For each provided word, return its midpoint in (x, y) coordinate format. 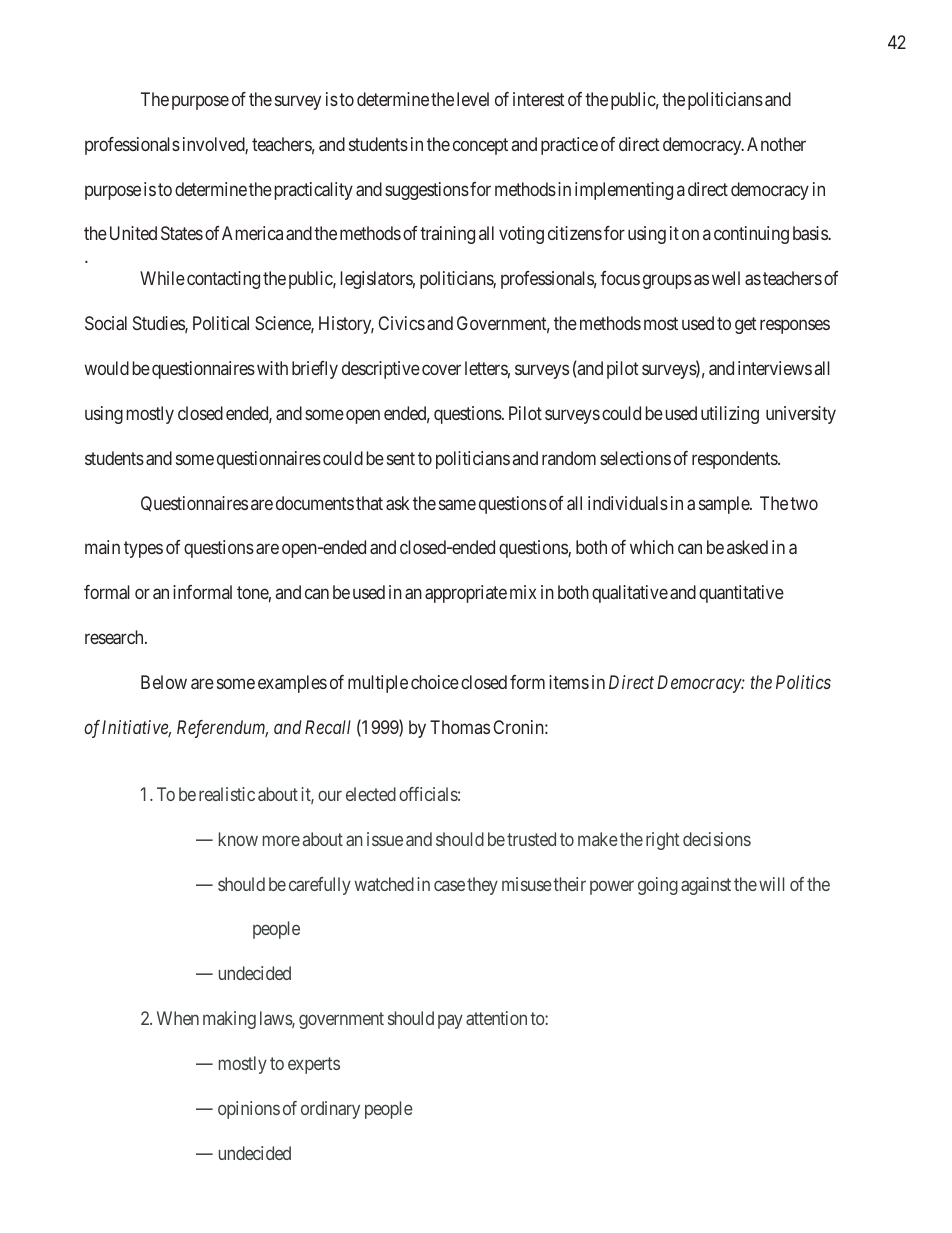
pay (450, 1022)
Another (776, 144)
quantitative (741, 594)
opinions (249, 1110)
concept (480, 146)
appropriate (466, 594)
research (115, 637)
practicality (314, 191)
